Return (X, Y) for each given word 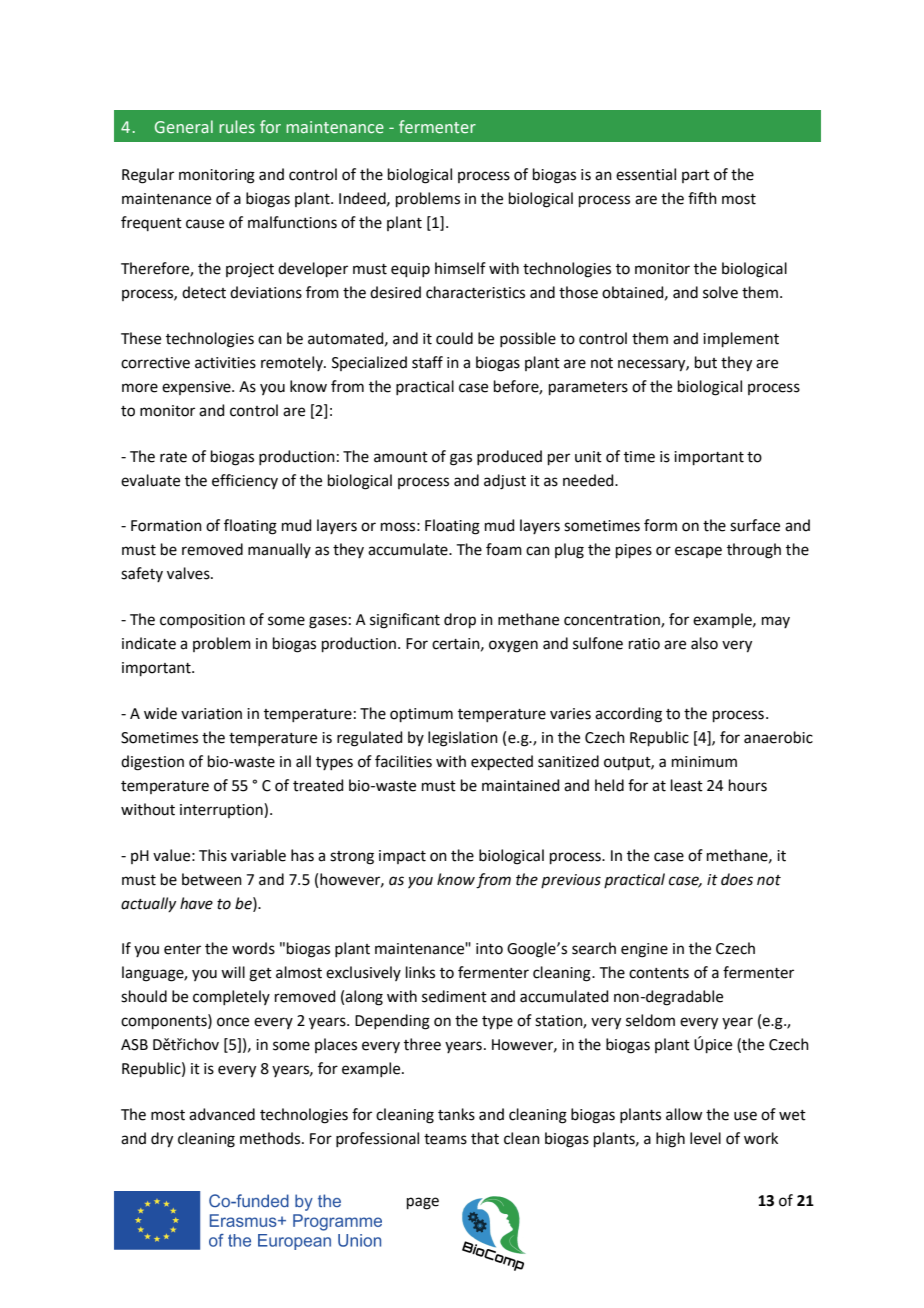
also (704, 643)
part (696, 176)
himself (460, 268)
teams (445, 1139)
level (705, 1138)
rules (237, 126)
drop (460, 620)
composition (202, 621)
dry (162, 1140)
